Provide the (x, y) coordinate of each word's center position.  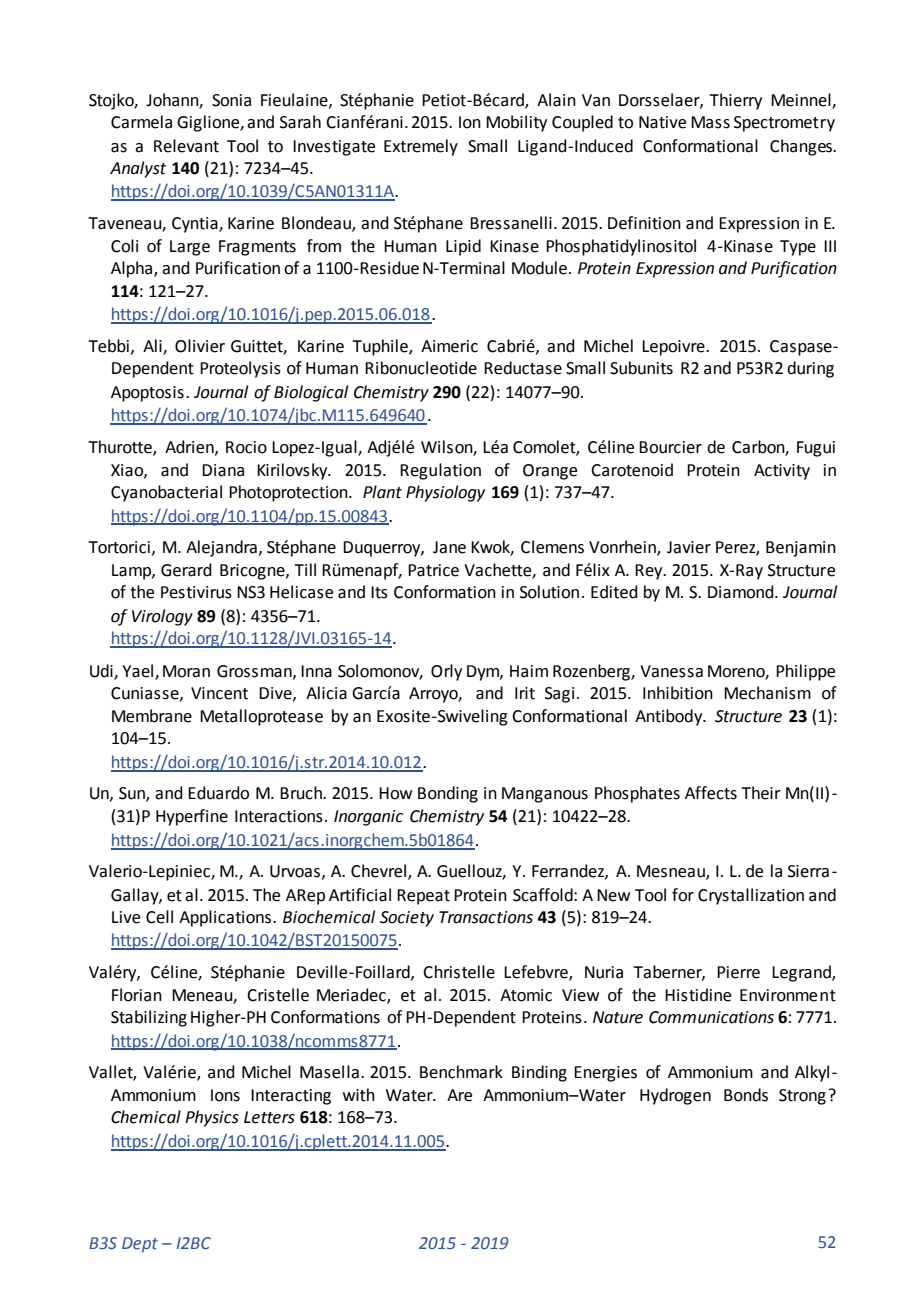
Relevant (186, 146)
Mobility (516, 123)
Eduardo (218, 793)
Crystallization (751, 896)
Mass (710, 122)
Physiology (445, 493)
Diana (223, 470)
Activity (782, 472)
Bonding (448, 794)
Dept (140, 1245)
